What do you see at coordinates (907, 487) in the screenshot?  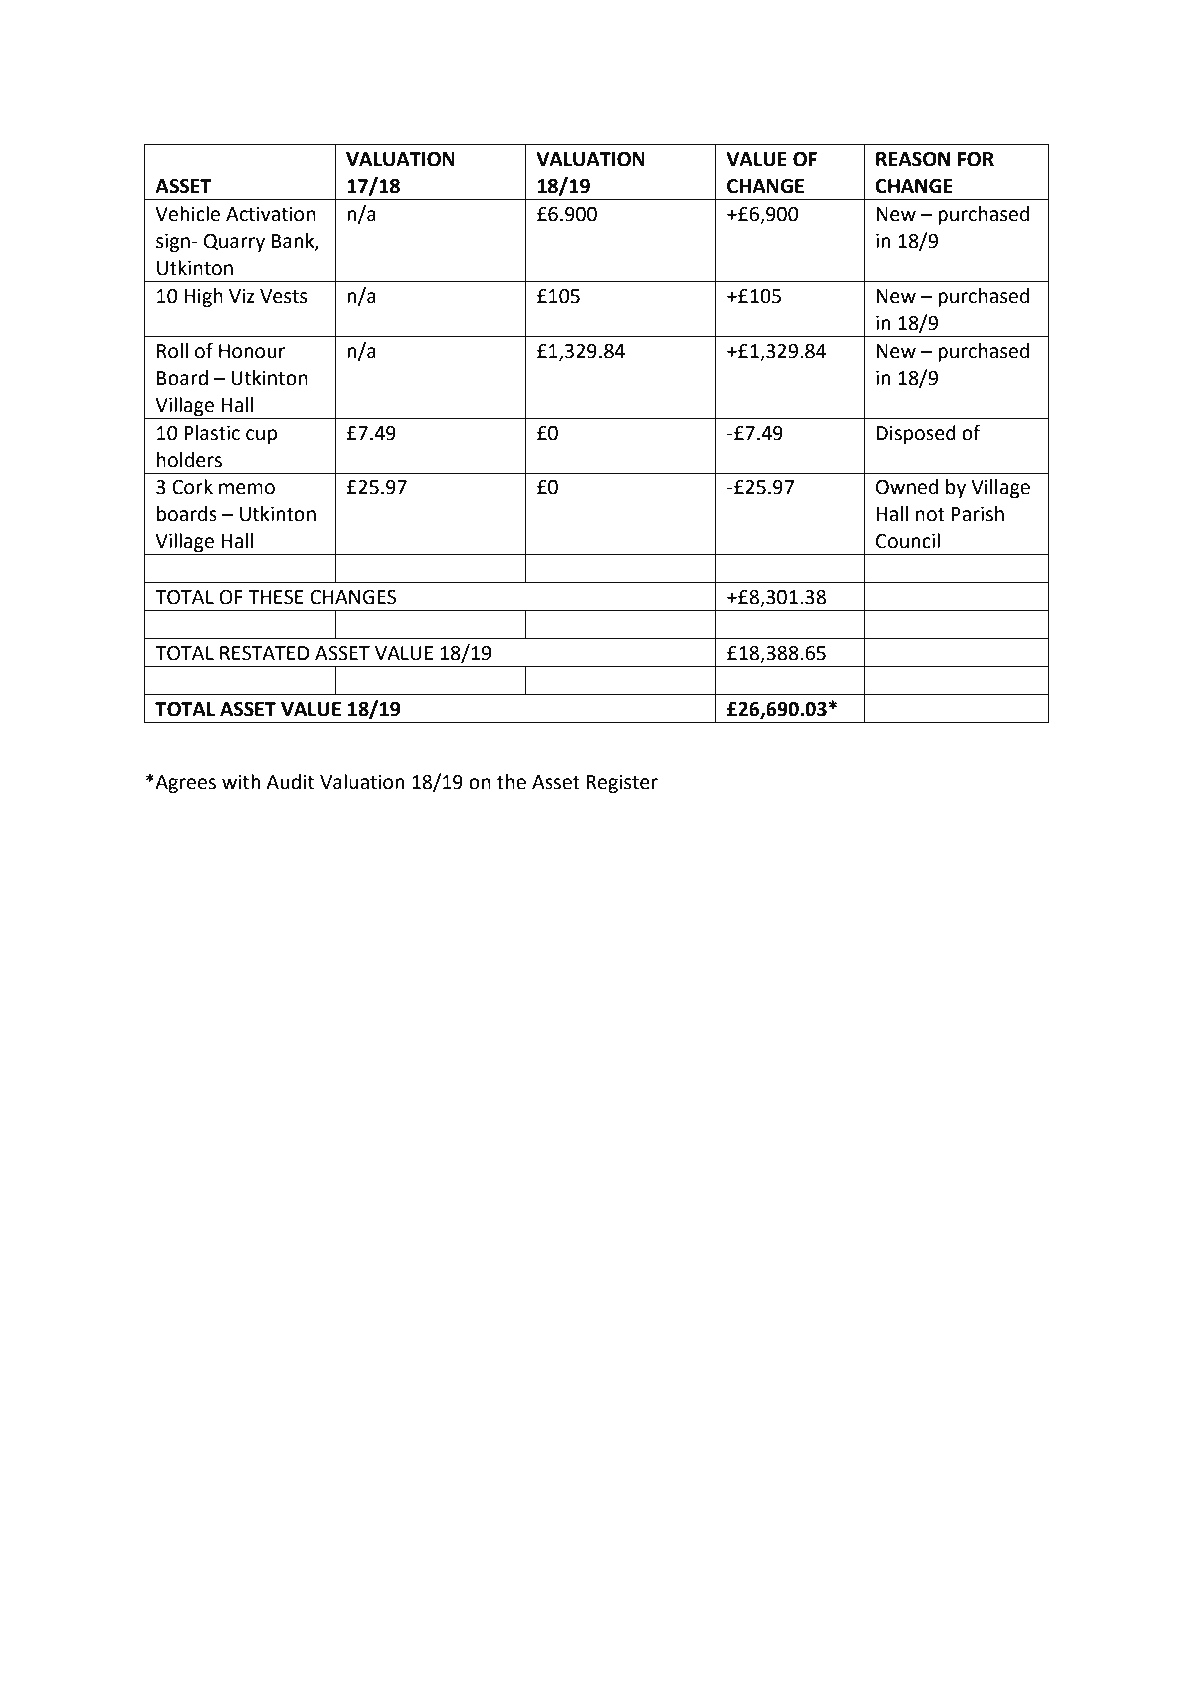 I see `Owned` at bounding box center [907, 487].
